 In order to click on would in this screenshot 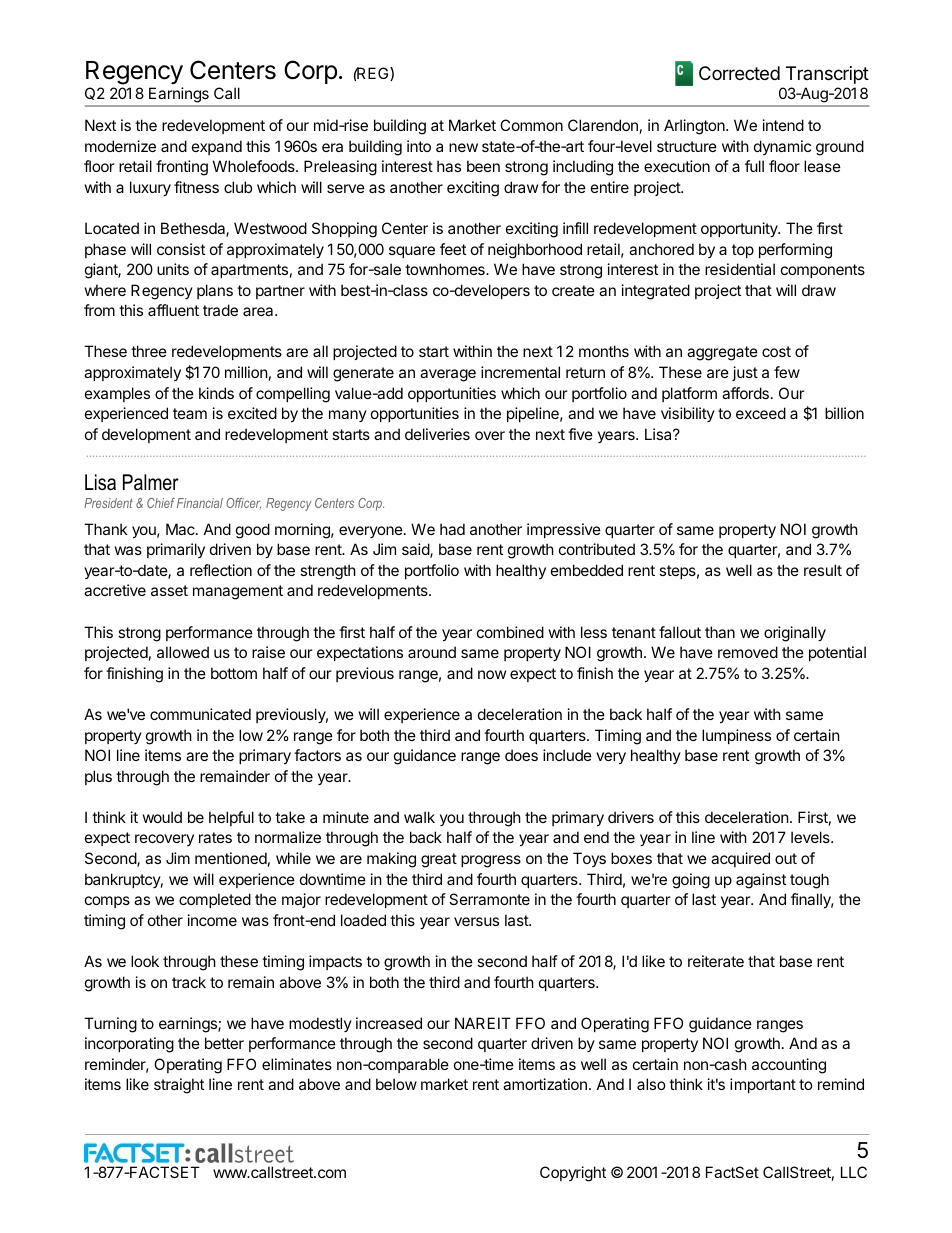, I will do `click(162, 817)`.
